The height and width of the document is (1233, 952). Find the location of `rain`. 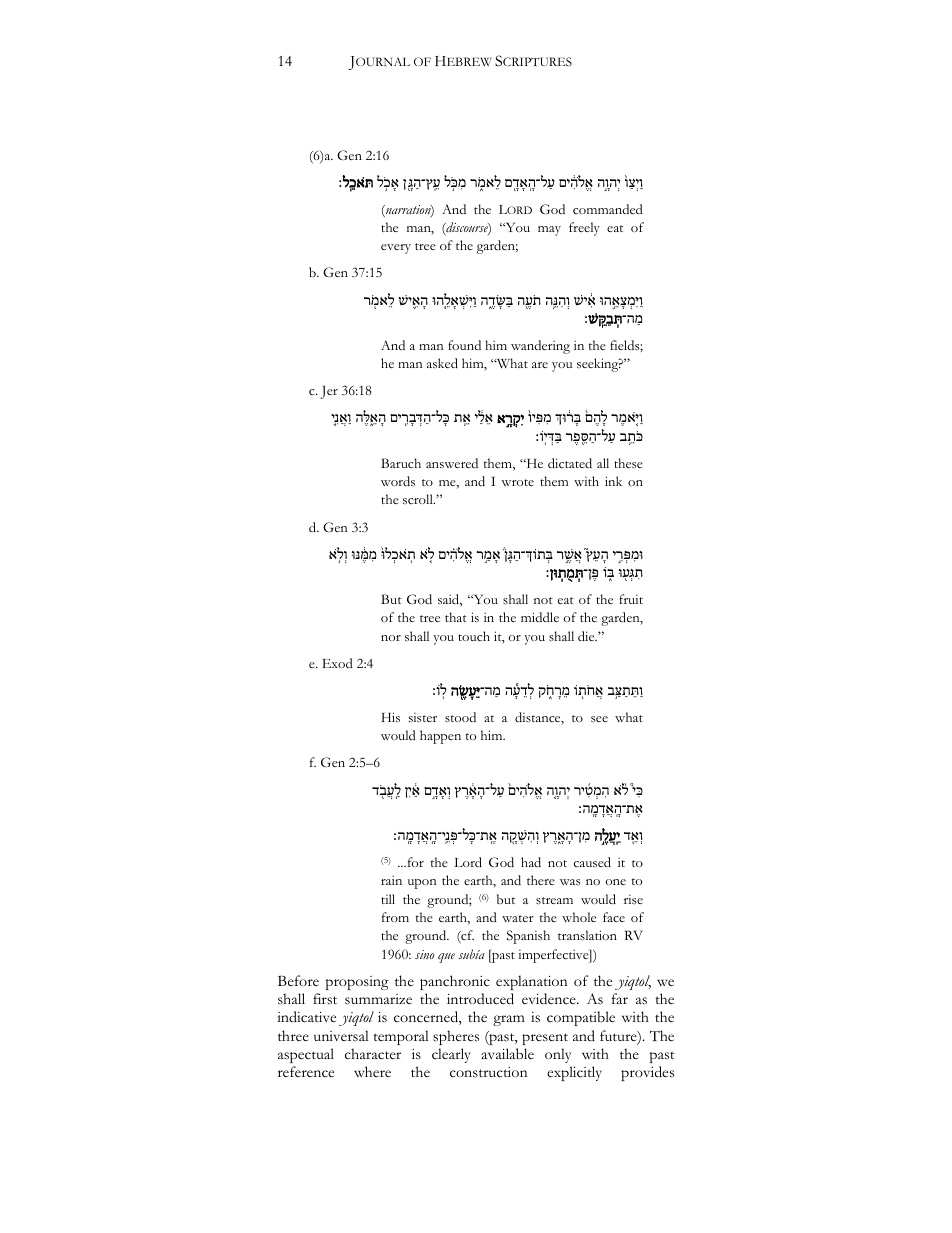

rain is located at coordinates (391, 880).
